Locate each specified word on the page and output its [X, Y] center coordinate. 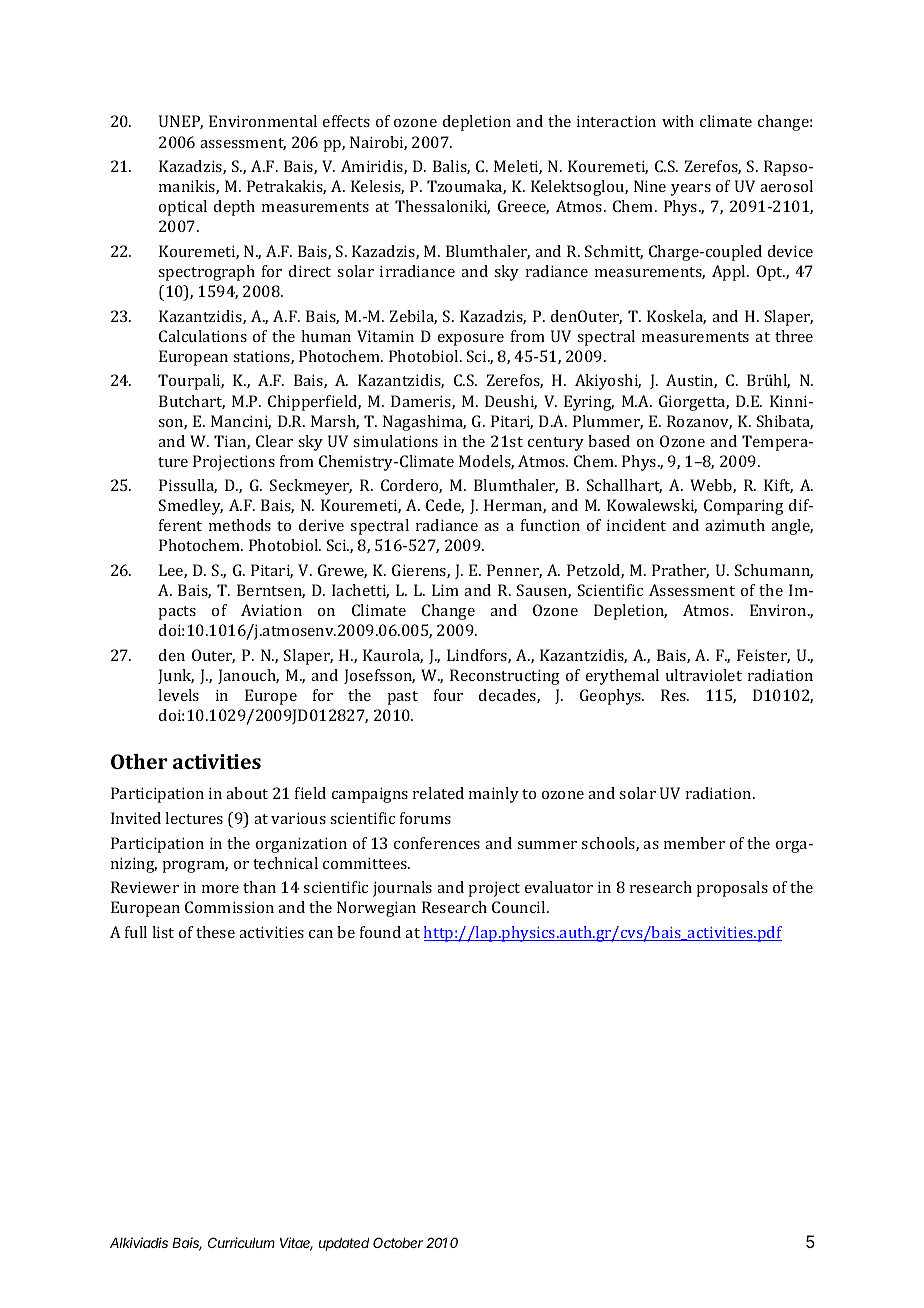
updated [344, 1244]
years [691, 190]
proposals [732, 889]
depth [234, 208]
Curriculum [241, 1242]
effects [346, 121]
